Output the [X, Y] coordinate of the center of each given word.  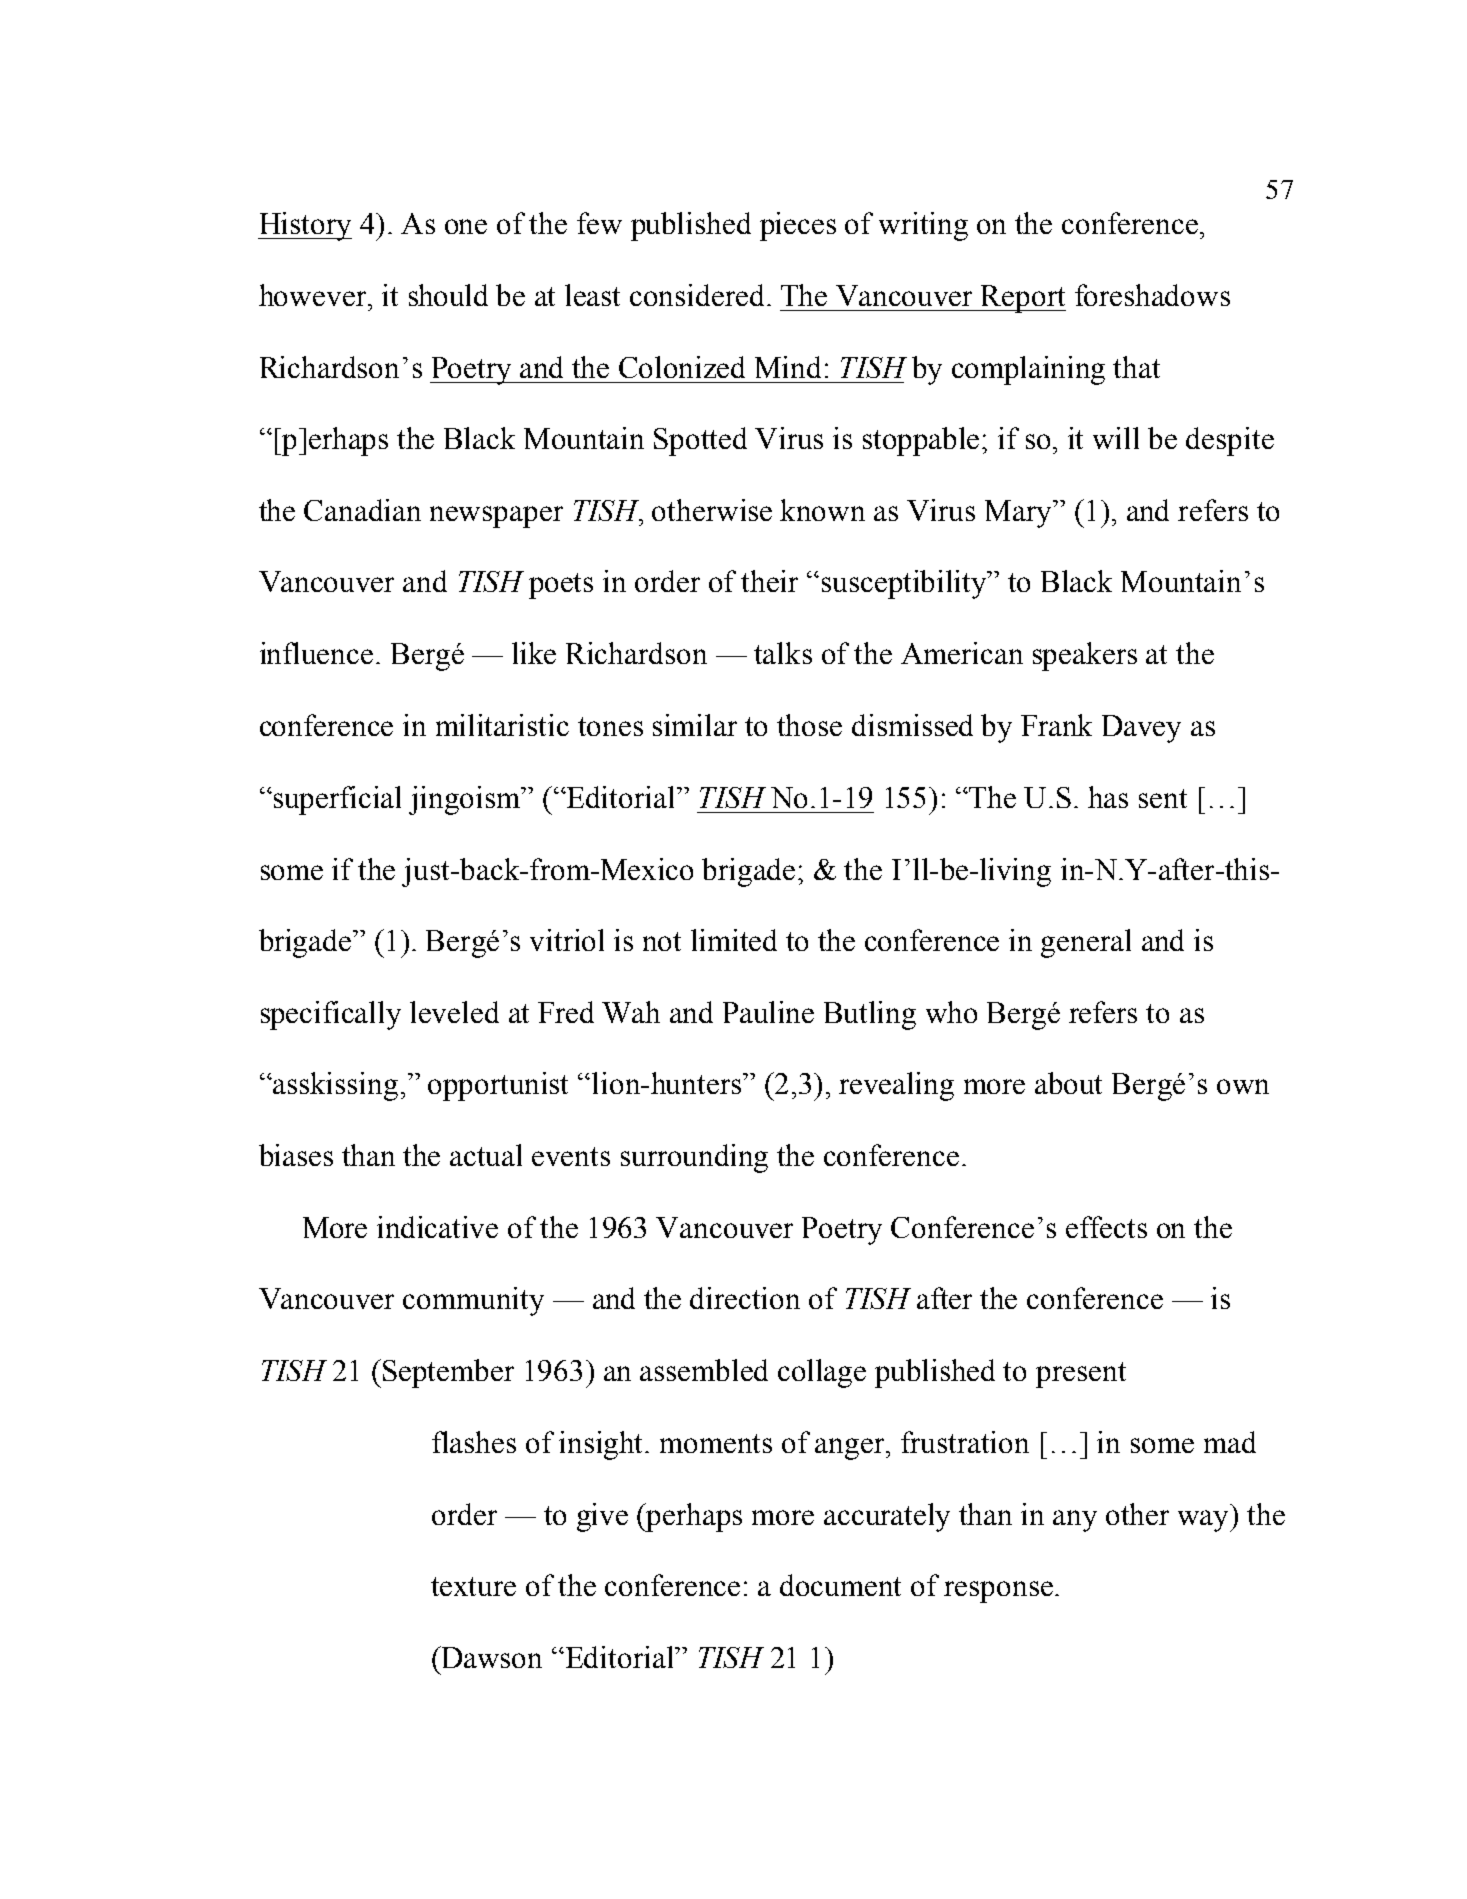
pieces [798, 226]
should [448, 295]
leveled [454, 1012]
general [1086, 943]
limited [734, 940]
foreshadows [1152, 295]
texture [473, 1586]
